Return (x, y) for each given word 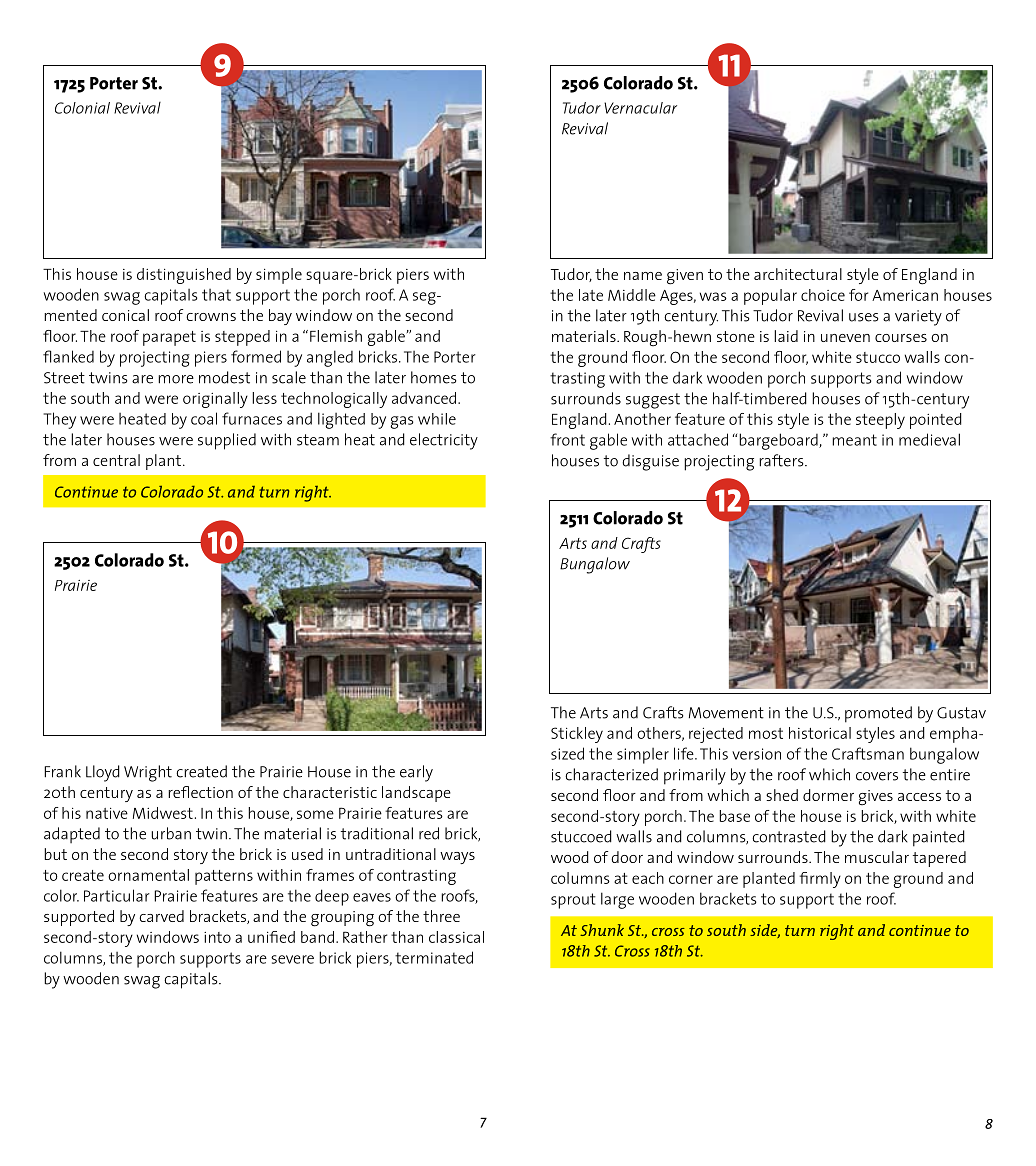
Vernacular (640, 108)
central (116, 460)
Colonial (82, 108)
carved (161, 916)
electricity (444, 441)
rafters (782, 460)
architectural (798, 274)
